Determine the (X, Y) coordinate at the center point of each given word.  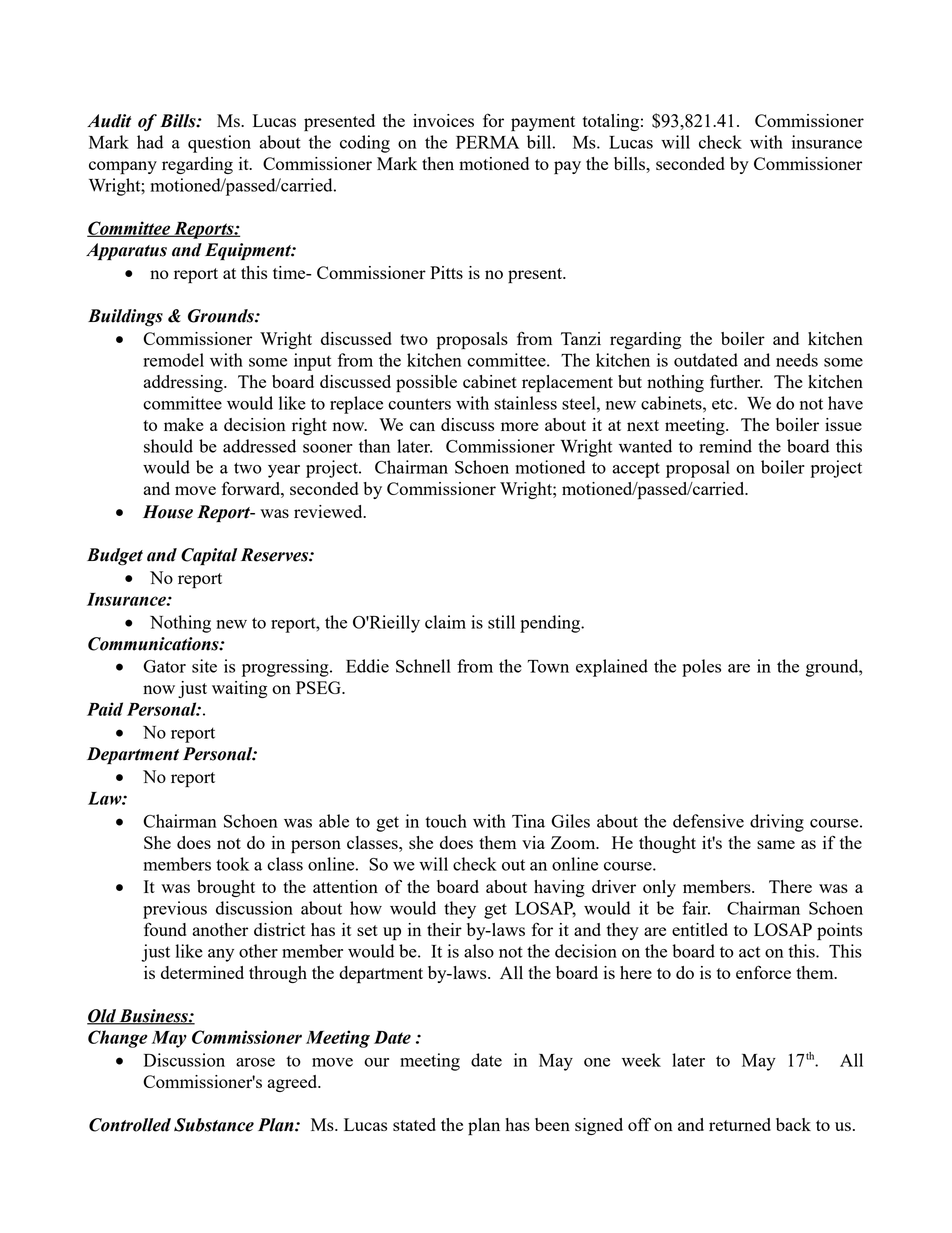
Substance (214, 1125)
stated (414, 1124)
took (232, 864)
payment (543, 124)
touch (446, 821)
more (520, 426)
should (168, 446)
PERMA (487, 142)
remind (725, 446)
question (219, 144)
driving (777, 823)
